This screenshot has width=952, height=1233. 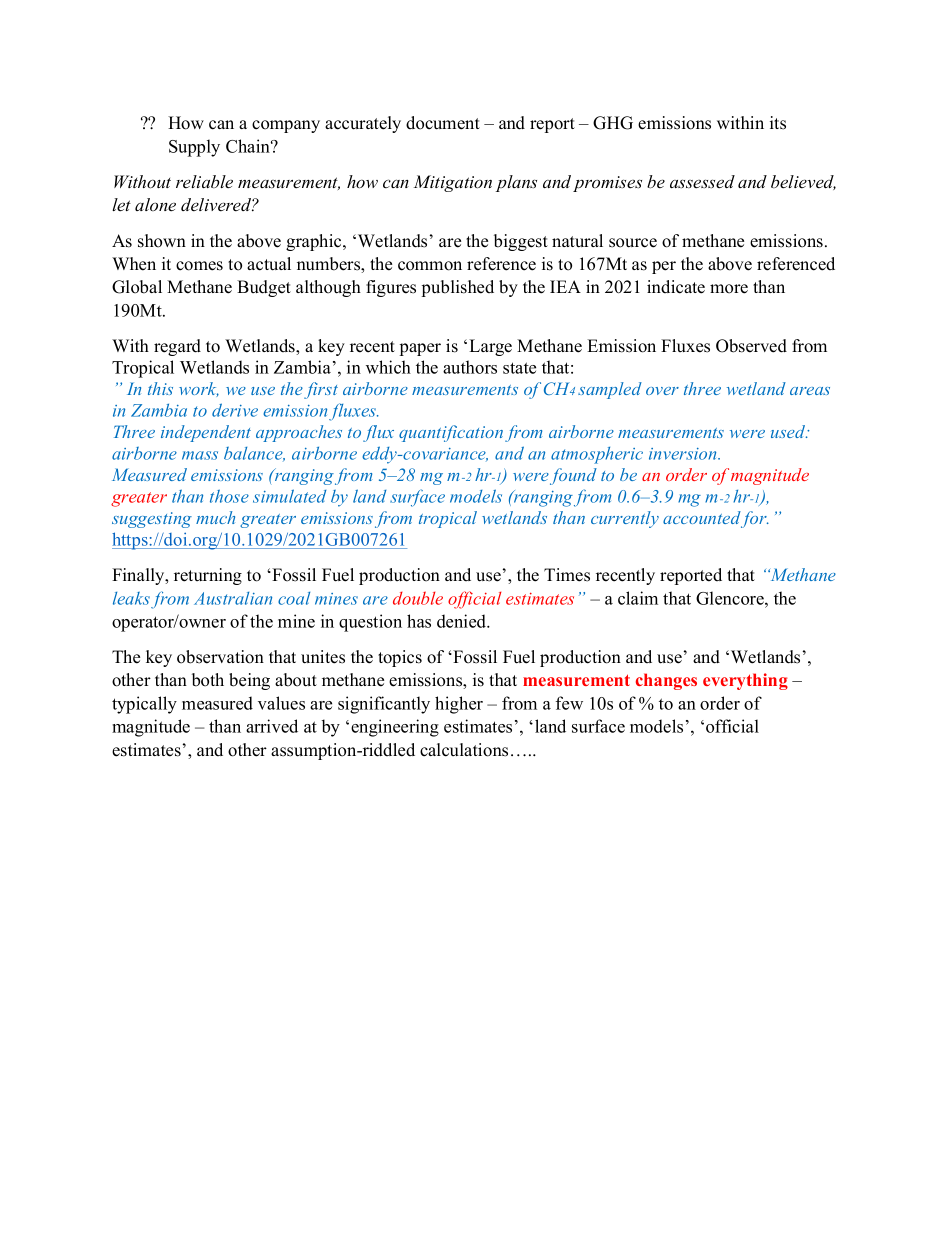 I want to click on arrived, so click(x=272, y=726).
